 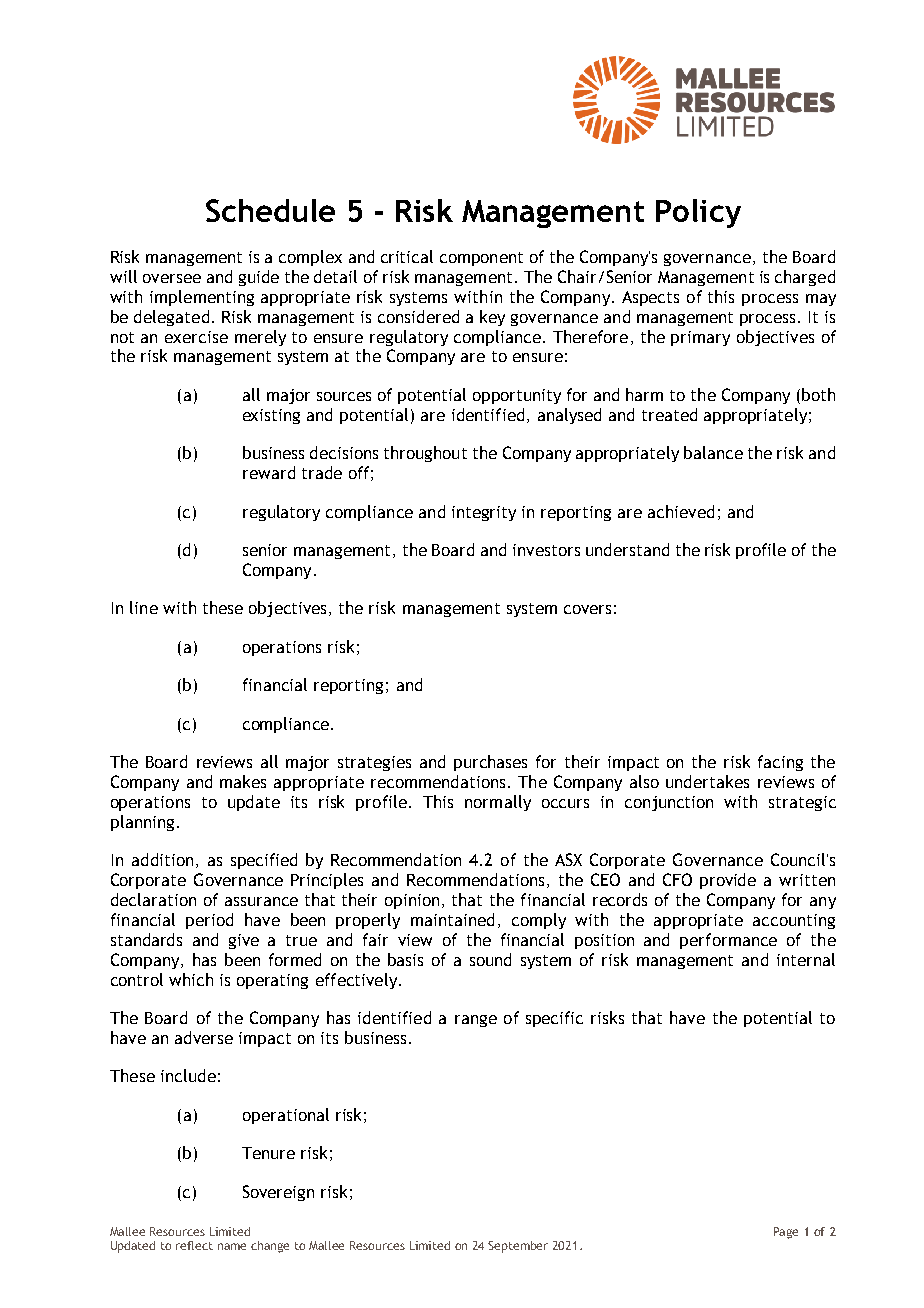 What do you see at coordinates (172, 278) in the screenshot?
I see `oversee` at bounding box center [172, 278].
